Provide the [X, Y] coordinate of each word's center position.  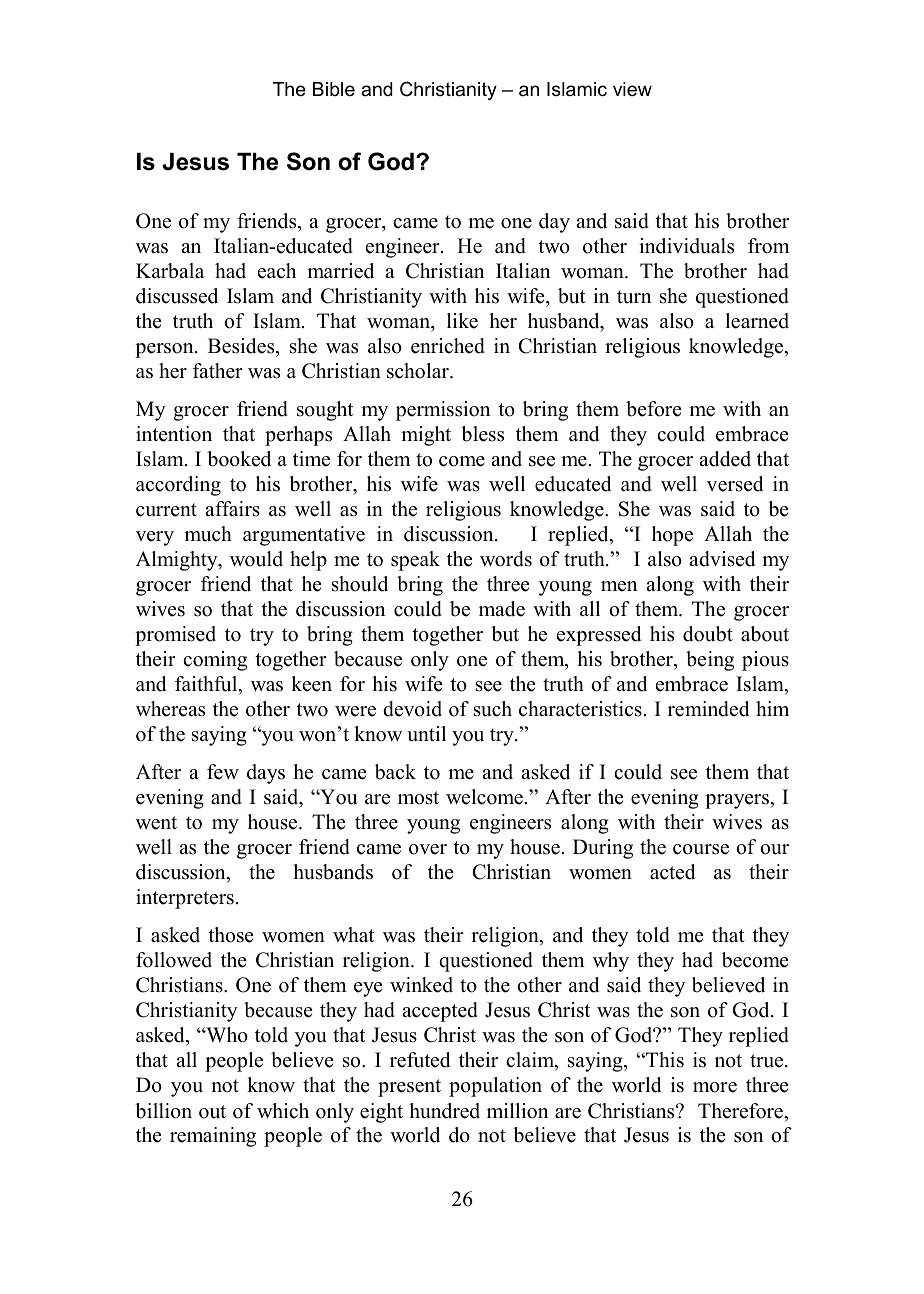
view [632, 89]
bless [482, 434]
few [223, 772]
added [725, 459]
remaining [213, 1137]
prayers [738, 801]
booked [239, 459]
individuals [686, 246]
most [418, 798]
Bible [334, 89]
